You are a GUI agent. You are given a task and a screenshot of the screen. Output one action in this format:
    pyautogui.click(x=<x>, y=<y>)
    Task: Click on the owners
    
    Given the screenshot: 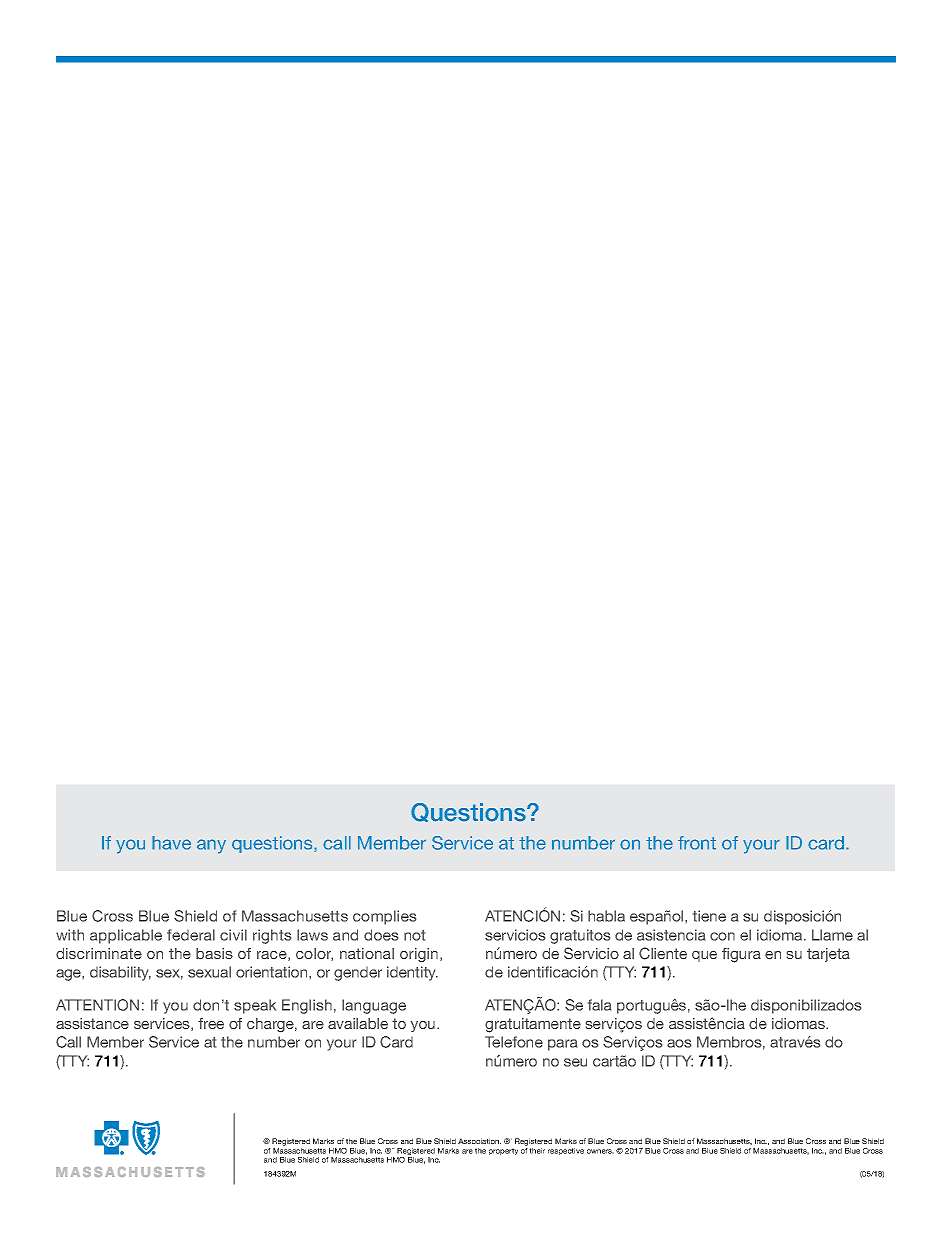 What is the action you would take?
    pyautogui.click(x=600, y=1151)
